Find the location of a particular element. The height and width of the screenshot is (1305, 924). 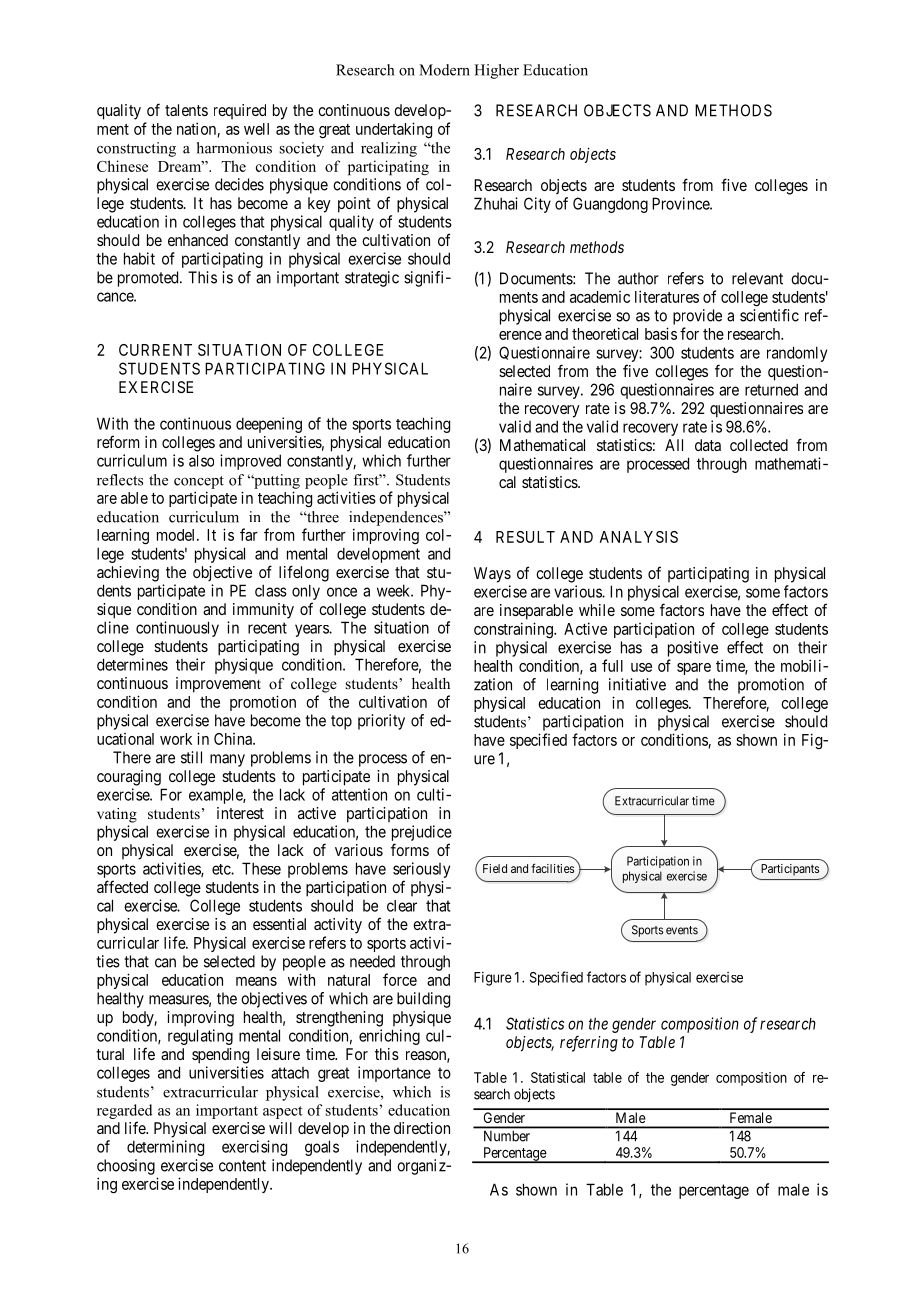

determining is located at coordinates (165, 1148).
